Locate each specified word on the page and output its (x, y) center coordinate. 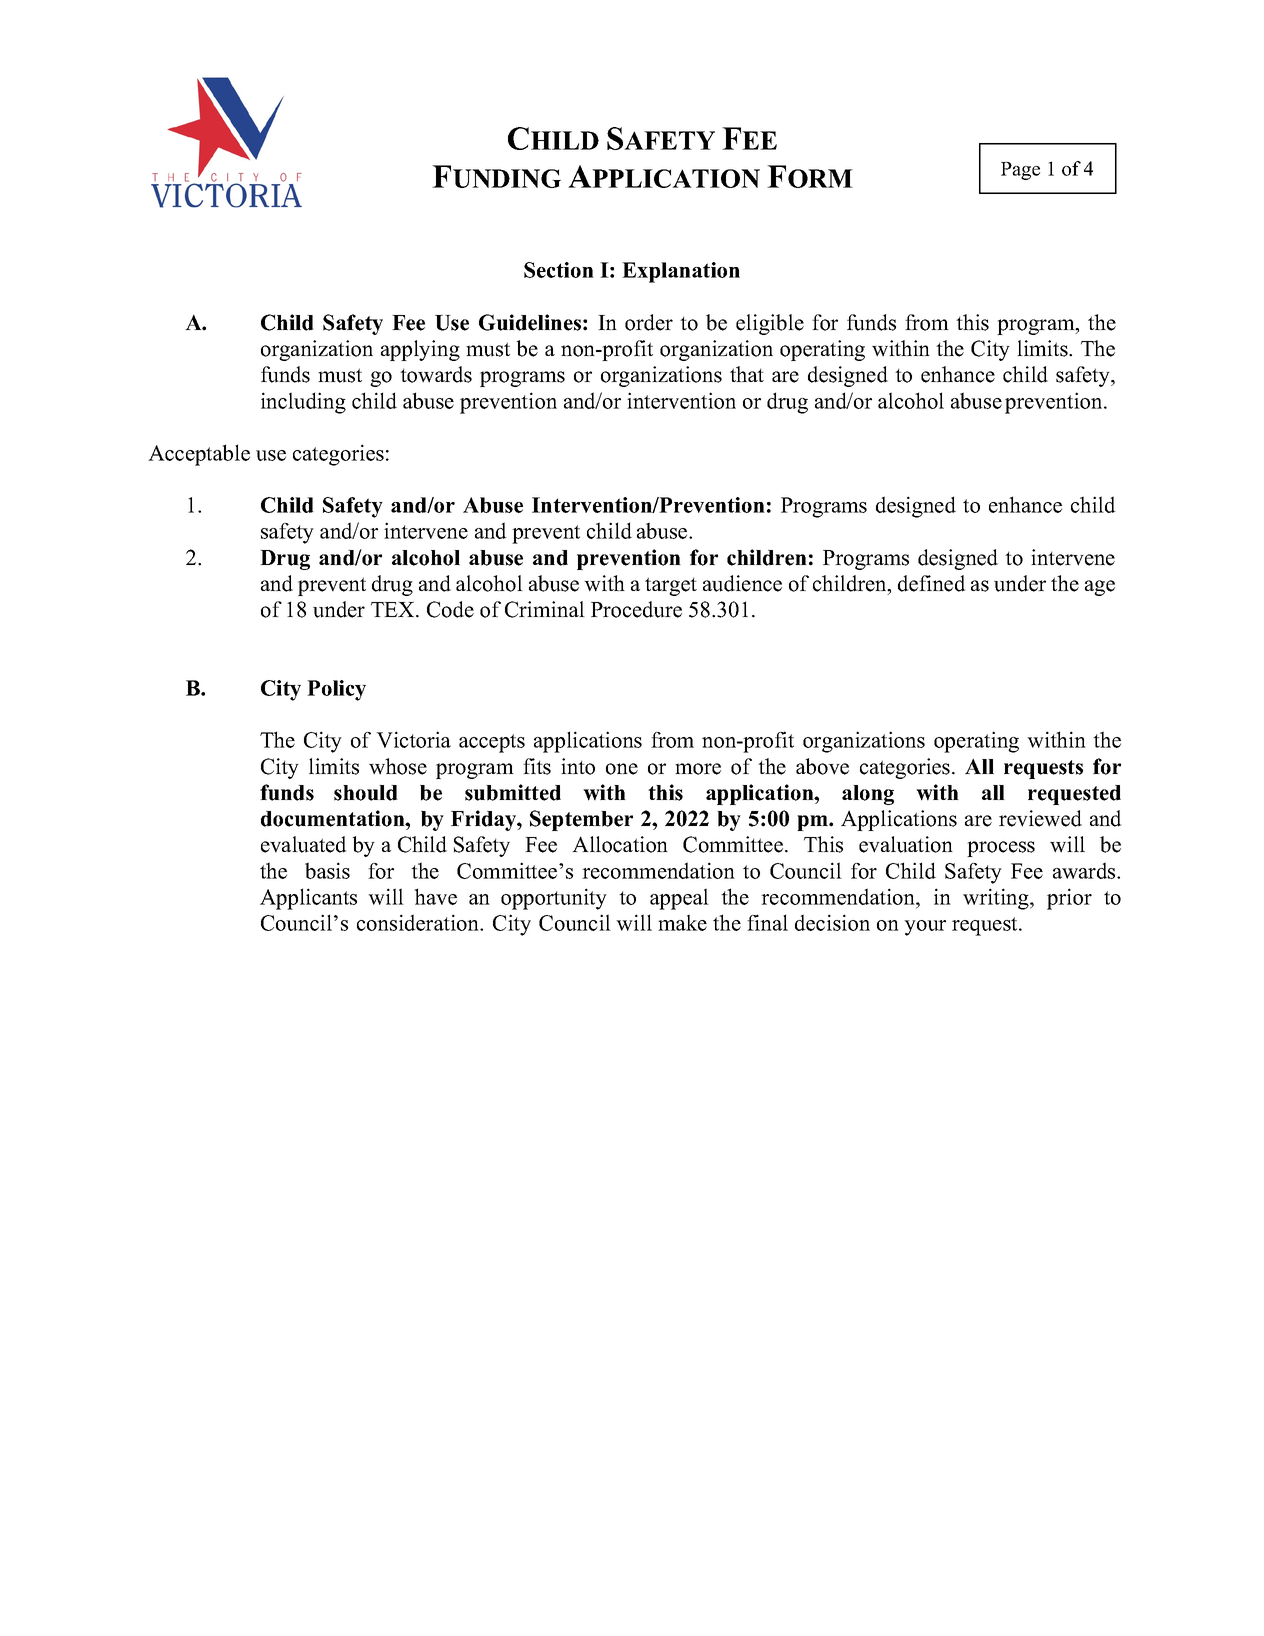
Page (1020, 171)
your (925, 928)
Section (559, 270)
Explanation (681, 272)
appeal (679, 899)
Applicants (308, 899)
